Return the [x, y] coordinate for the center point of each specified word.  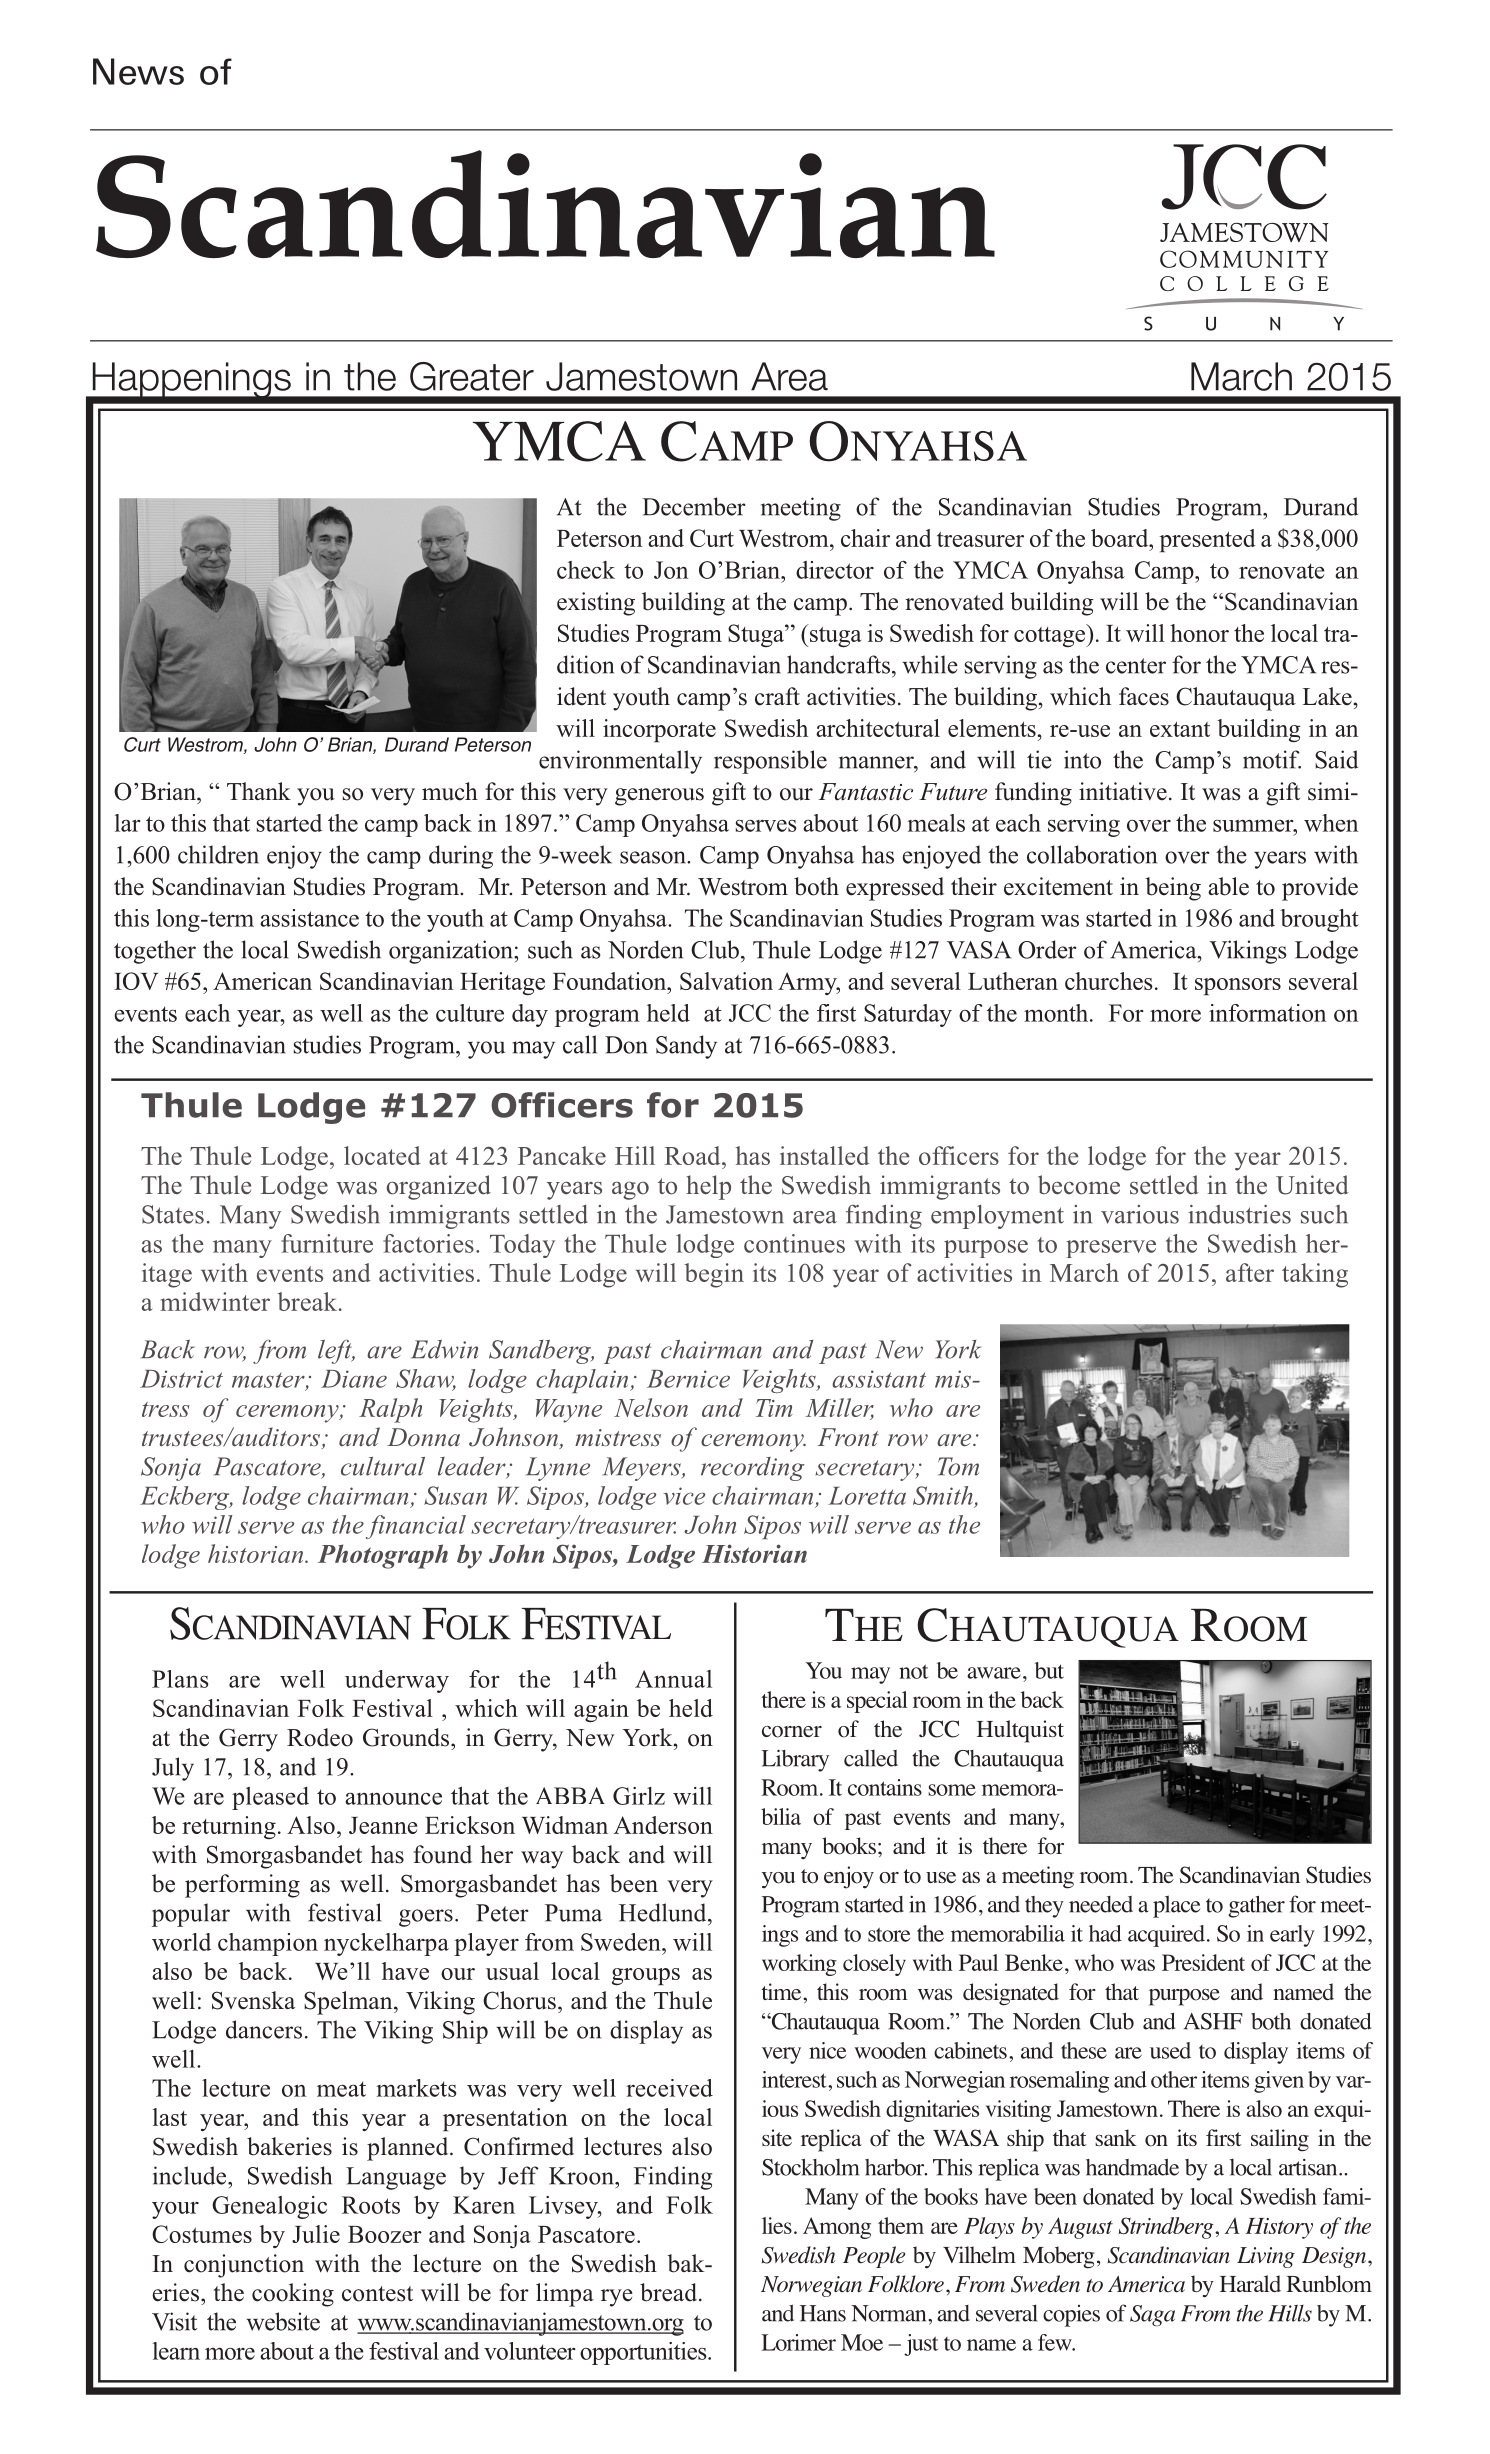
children [218, 854]
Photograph [383, 1556]
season [654, 857]
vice [684, 1496]
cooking [293, 2295]
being [1173, 889]
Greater [472, 376]
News [138, 71]
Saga [1152, 2316]
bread [668, 2292]
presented [1207, 540]
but [1049, 1670]
